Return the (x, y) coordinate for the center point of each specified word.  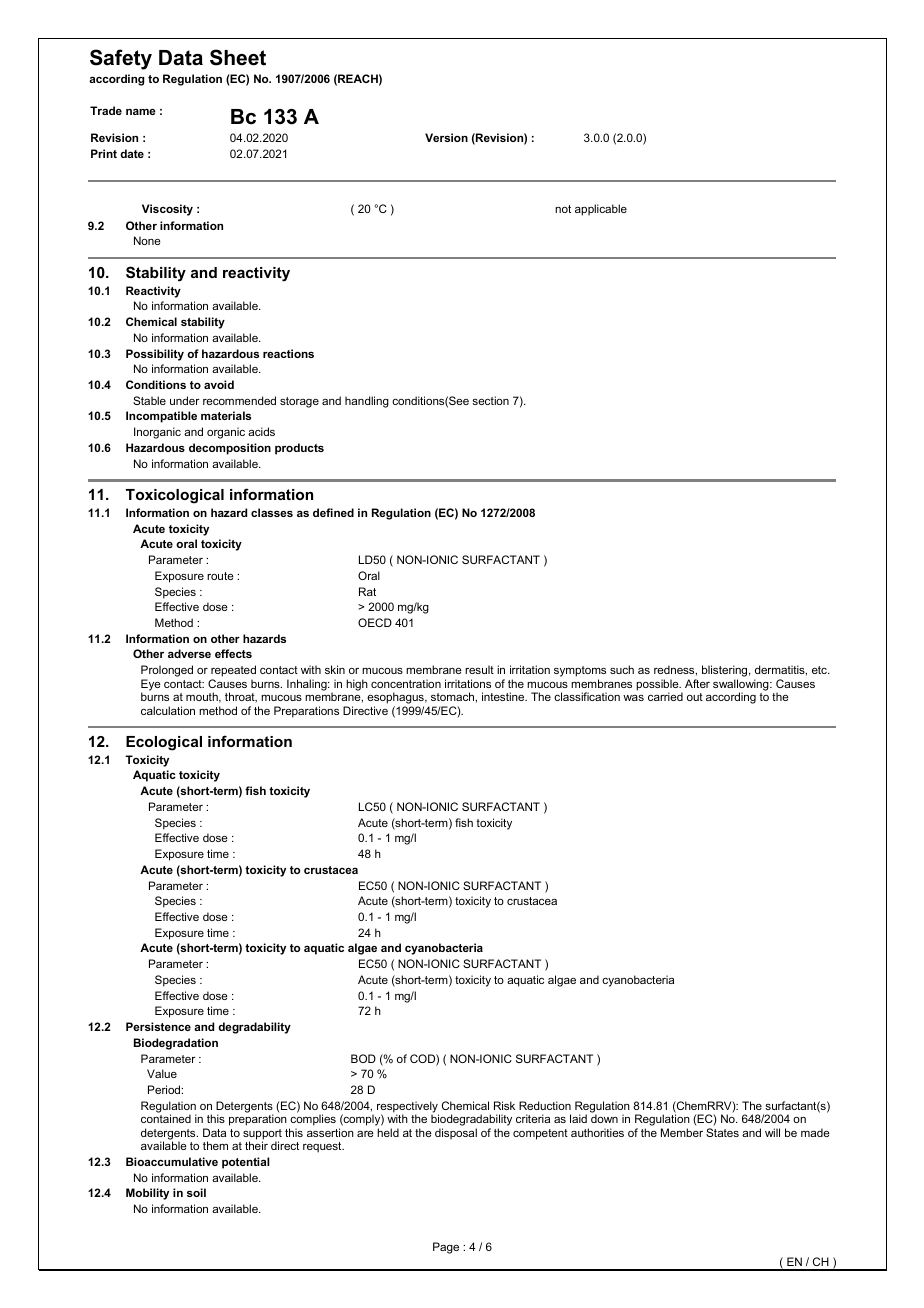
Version (446, 137)
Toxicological (175, 496)
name (141, 112)
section (490, 400)
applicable (601, 210)
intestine (504, 696)
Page (446, 1248)
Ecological (164, 743)
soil (196, 1192)
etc (820, 670)
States (722, 1132)
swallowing (742, 686)
